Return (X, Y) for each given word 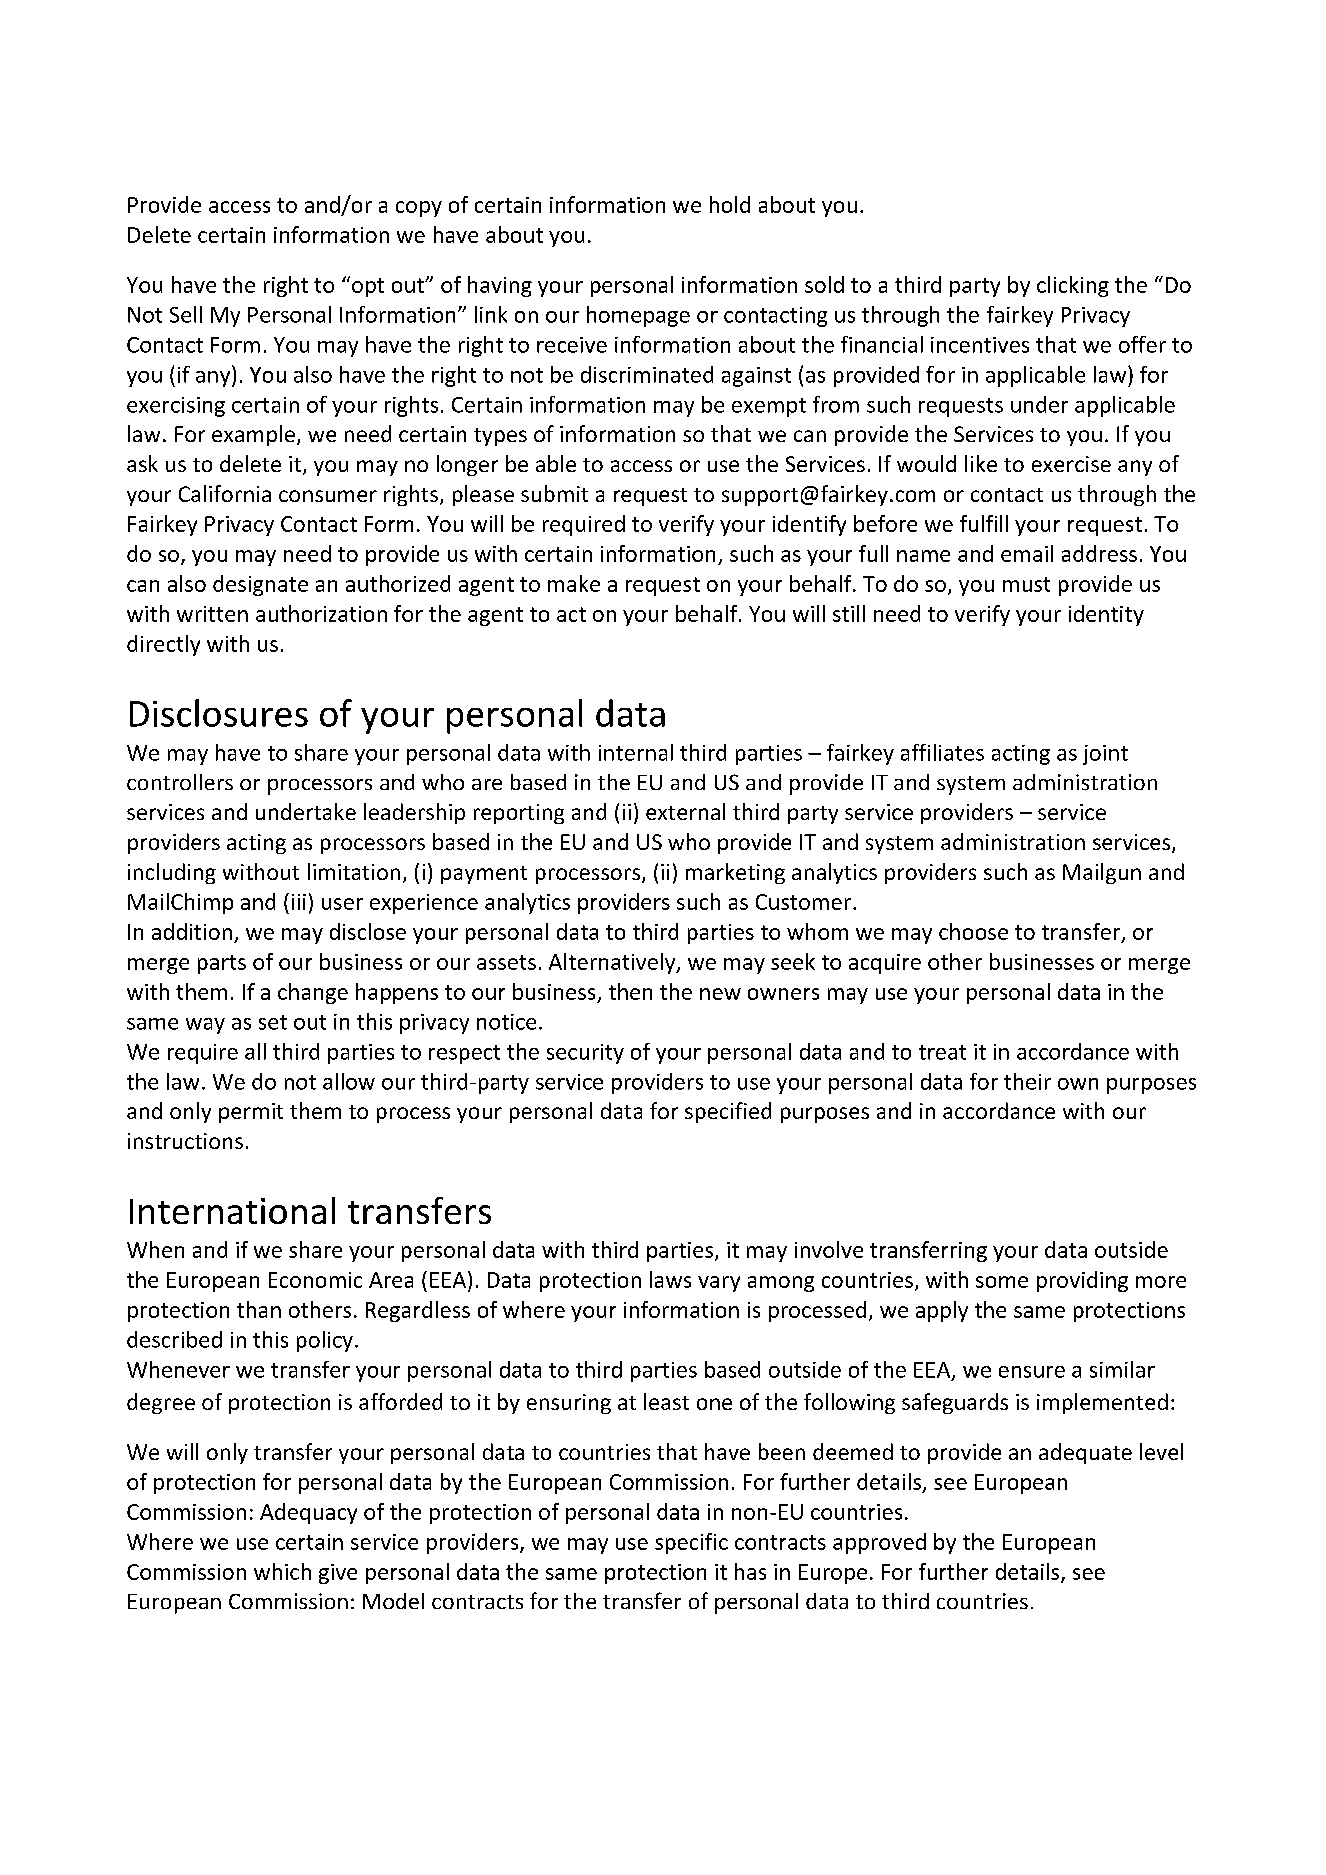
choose (973, 931)
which (282, 1571)
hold (730, 204)
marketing (735, 873)
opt (368, 287)
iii (299, 902)
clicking (1073, 286)
